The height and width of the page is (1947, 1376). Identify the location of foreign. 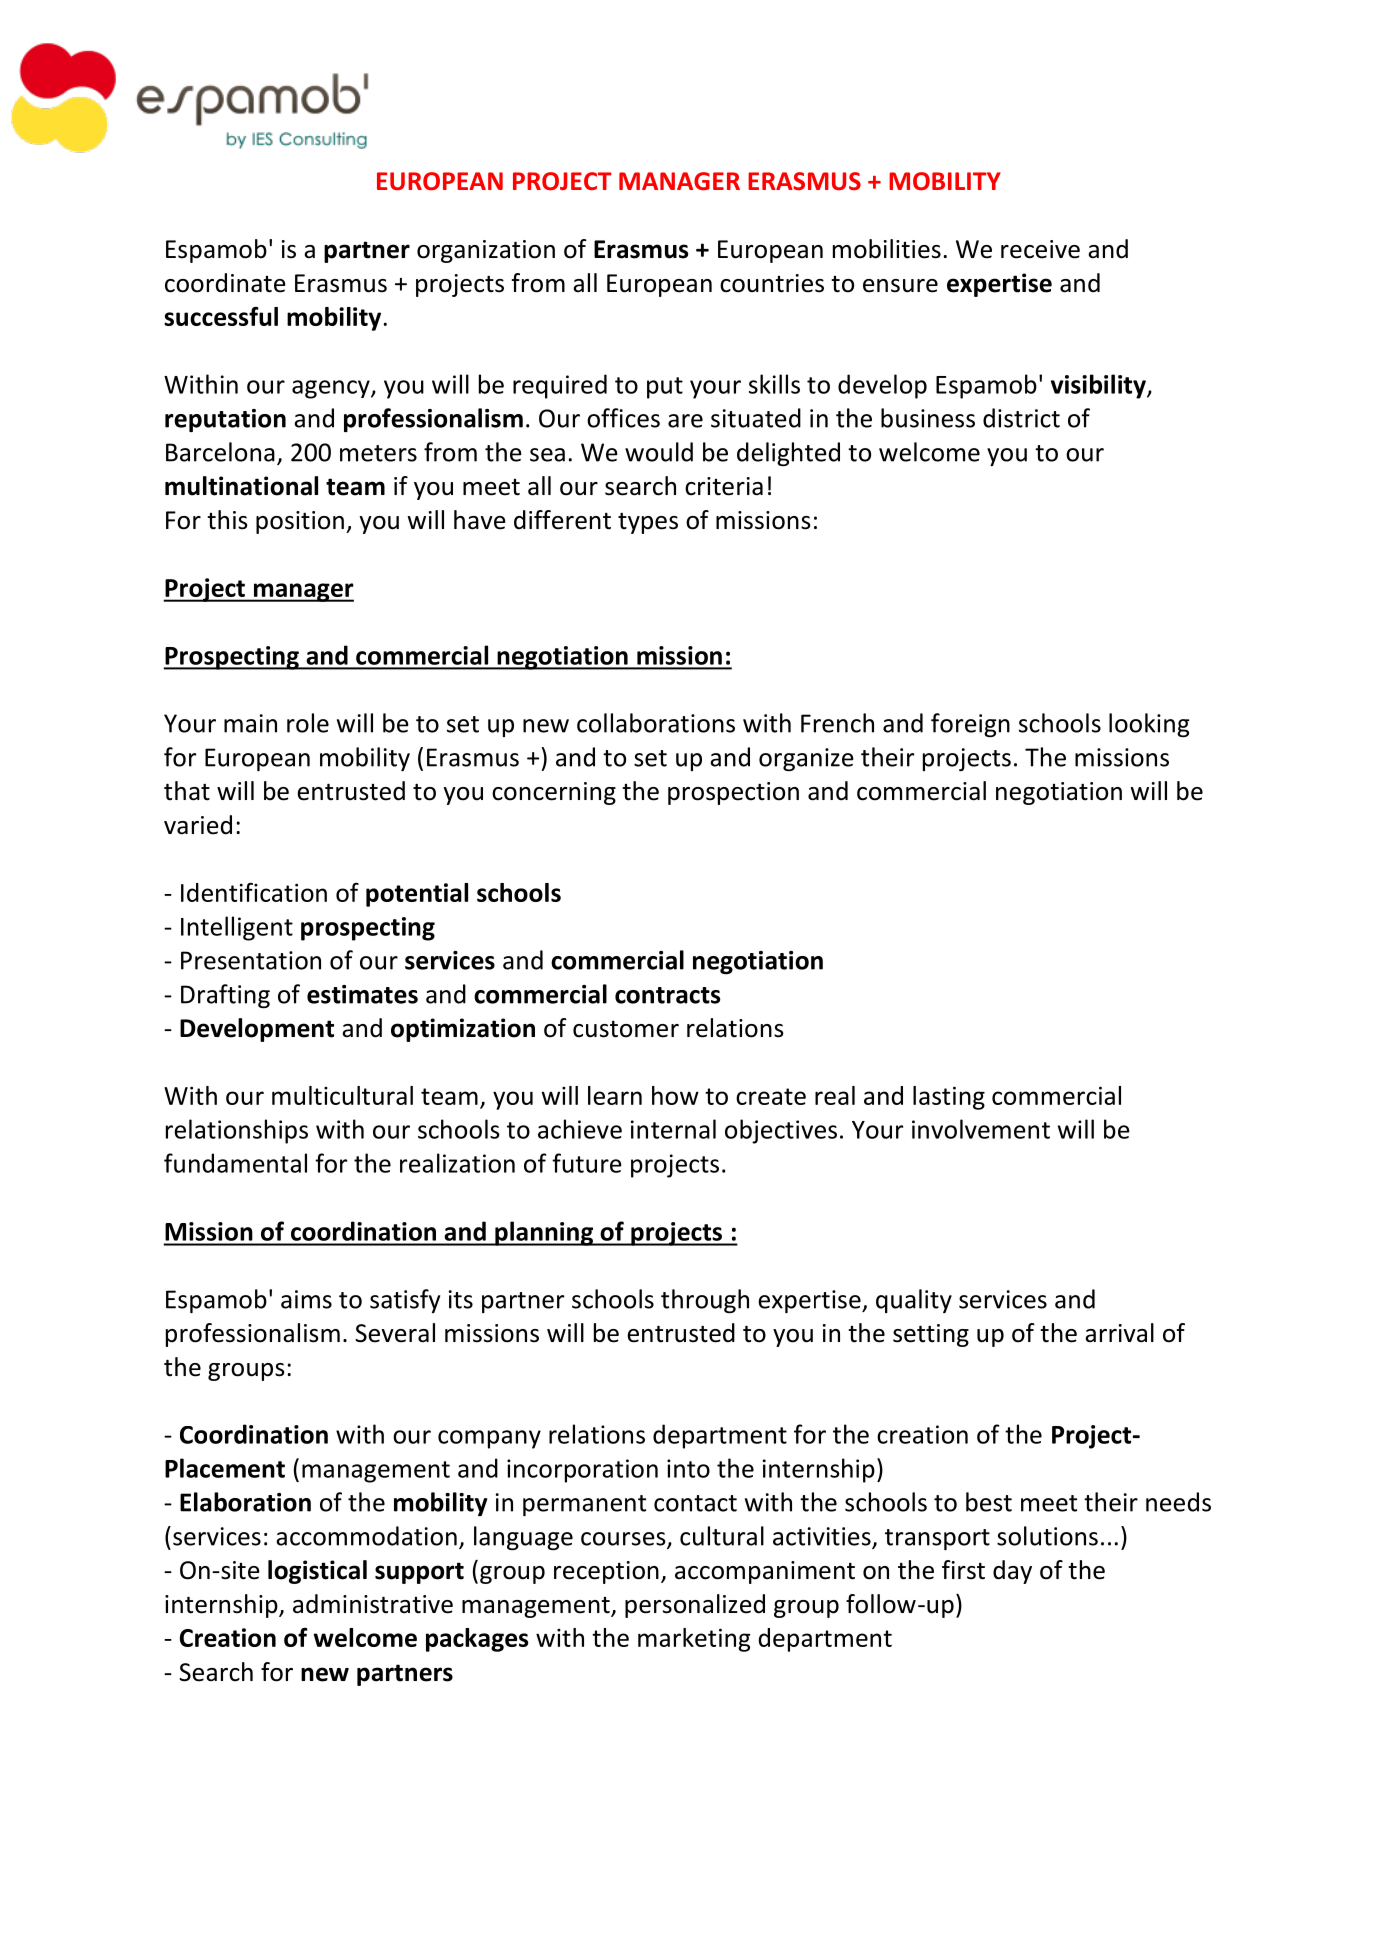
(970, 725).
